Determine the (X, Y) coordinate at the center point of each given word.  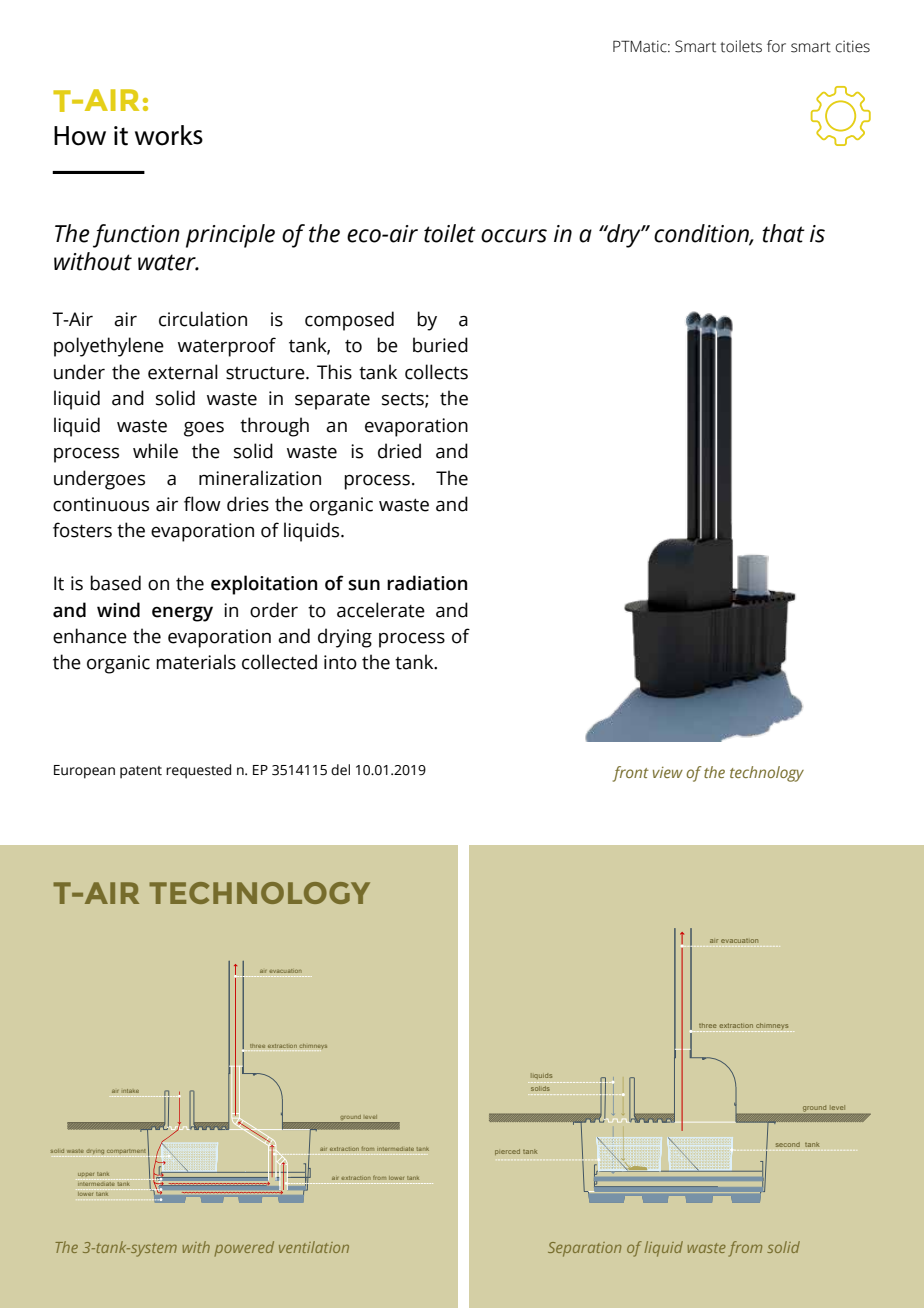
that (783, 233)
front (631, 774)
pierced (507, 1152)
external (183, 372)
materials (196, 662)
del (340, 770)
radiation (427, 583)
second (788, 1144)
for (776, 46)
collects (436, 372)
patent (141, 772)
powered (244, 1248)
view (668, 772)
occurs (514, 236)
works (169, 135)
